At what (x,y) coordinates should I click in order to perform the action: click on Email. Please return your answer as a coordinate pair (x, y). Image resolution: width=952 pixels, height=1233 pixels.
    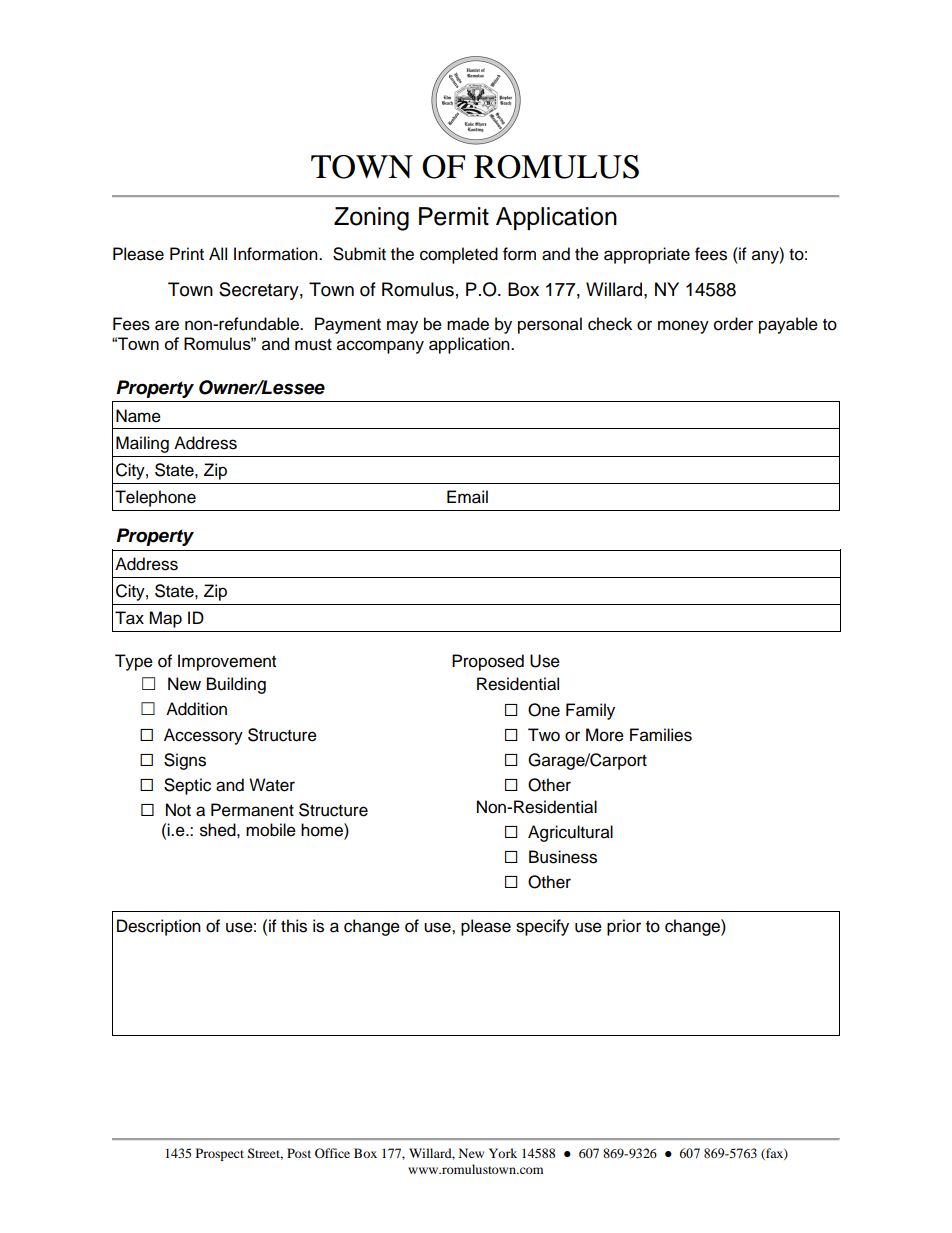
    Looking at the image, I should click on (467, 497).
